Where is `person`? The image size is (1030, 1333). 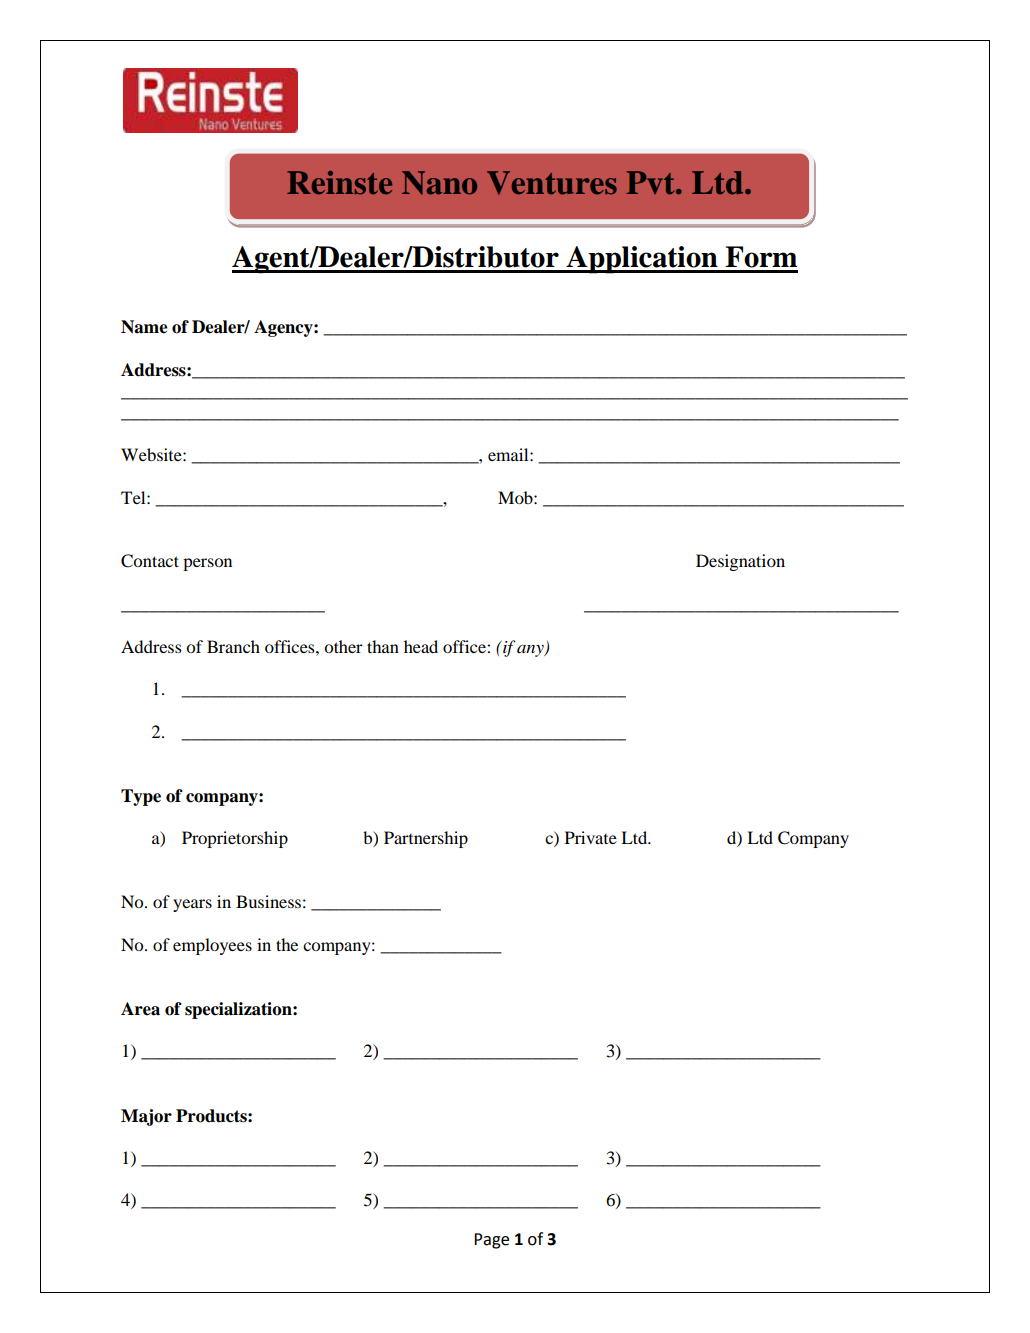 person is located at coordinates (207, 564).
